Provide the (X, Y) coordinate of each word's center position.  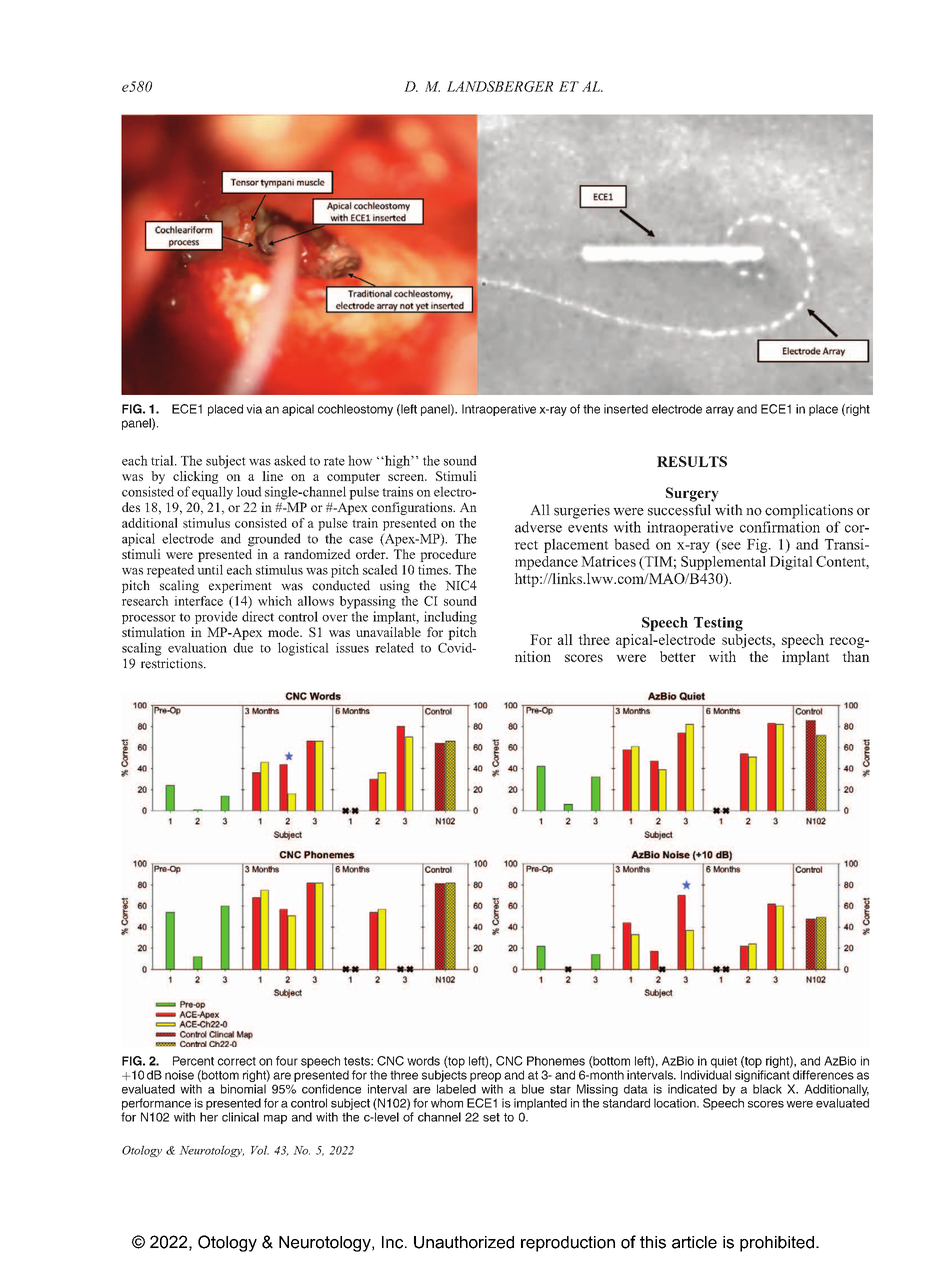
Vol (260, 1150)
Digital (791, 563)
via (254, 409)
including (450, 618)
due (243, 647)
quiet (724, 1062)
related (394, 647)
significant (762, 1077)
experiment (240, 586)
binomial (243, 1089)
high (397, 462)
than (856, 656)
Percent (193, 1061)
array (720, 411)
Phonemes (556, 1061)
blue (533, 1089)
